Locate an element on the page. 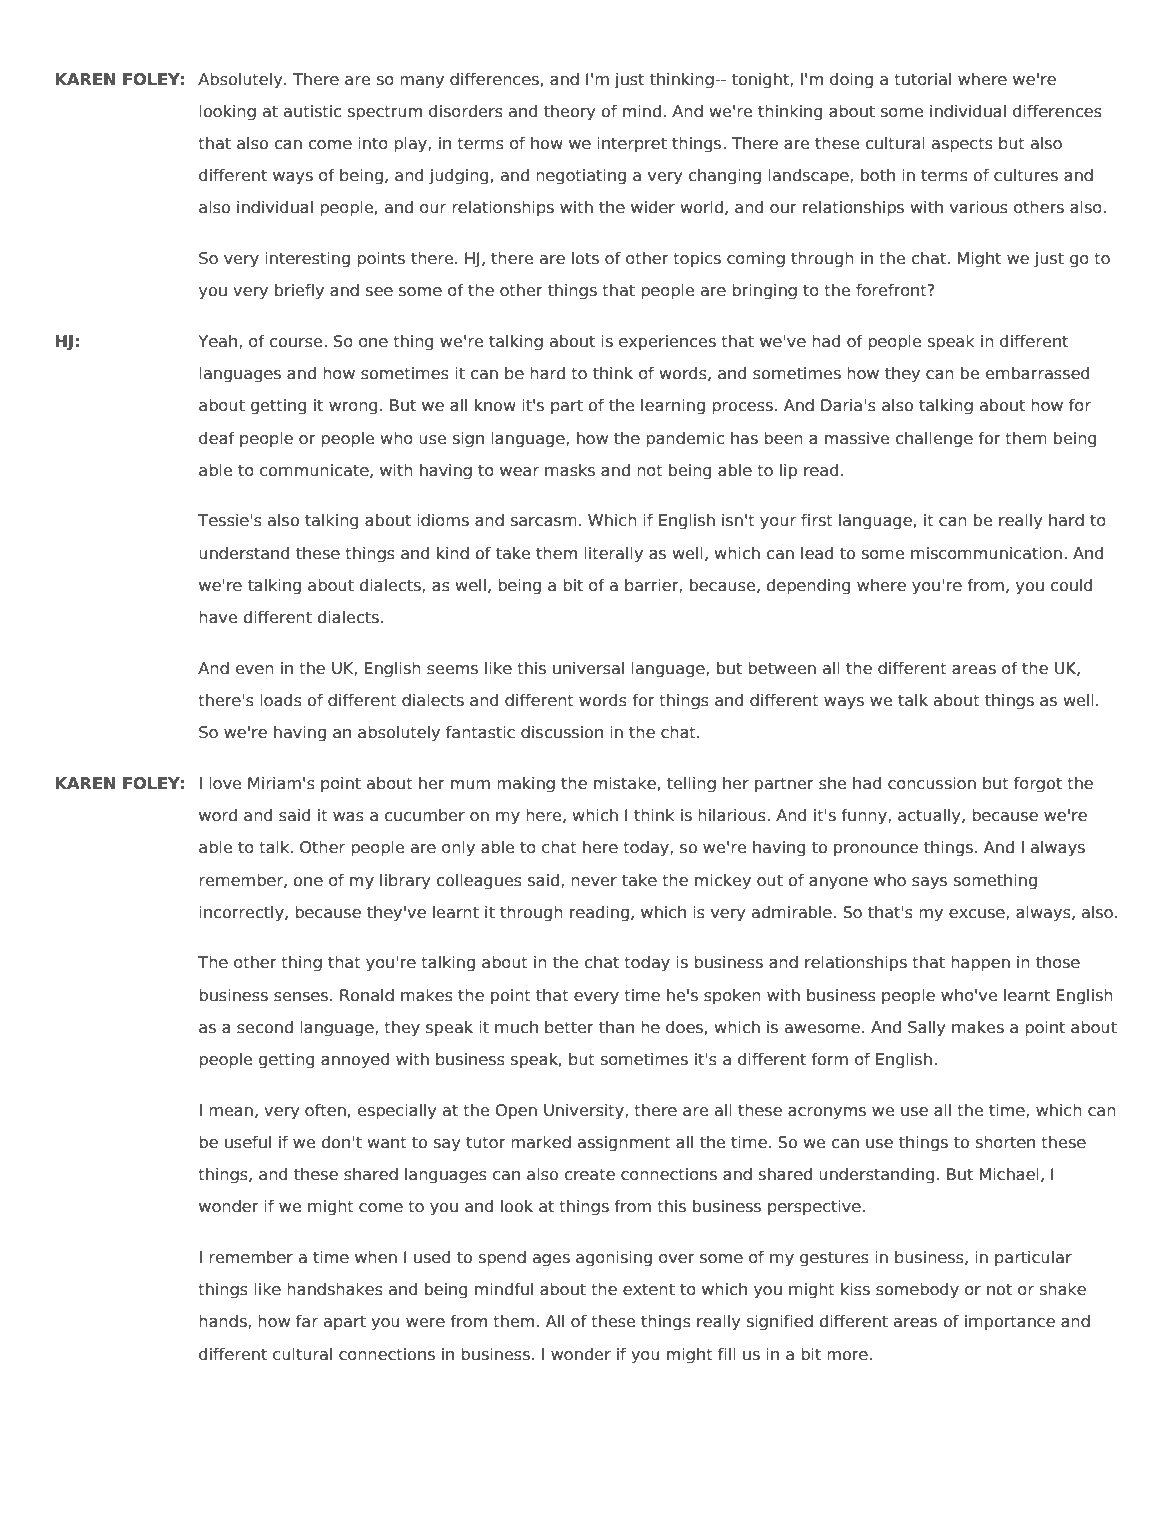 The height and width of the image is (1519, 1174). loads is located at coordinates (281, 700).
